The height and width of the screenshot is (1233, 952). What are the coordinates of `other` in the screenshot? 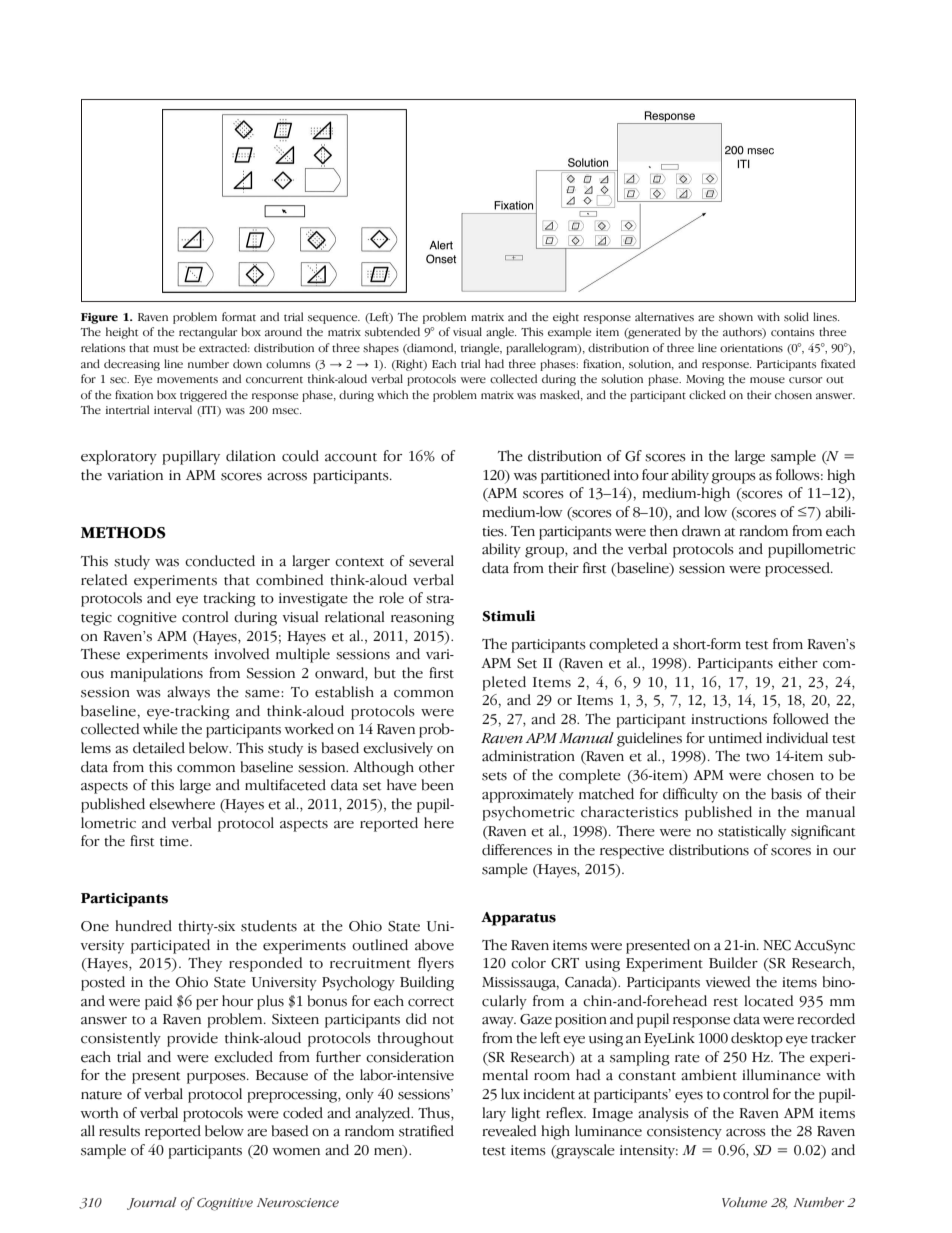 It's located at (437, 767).
